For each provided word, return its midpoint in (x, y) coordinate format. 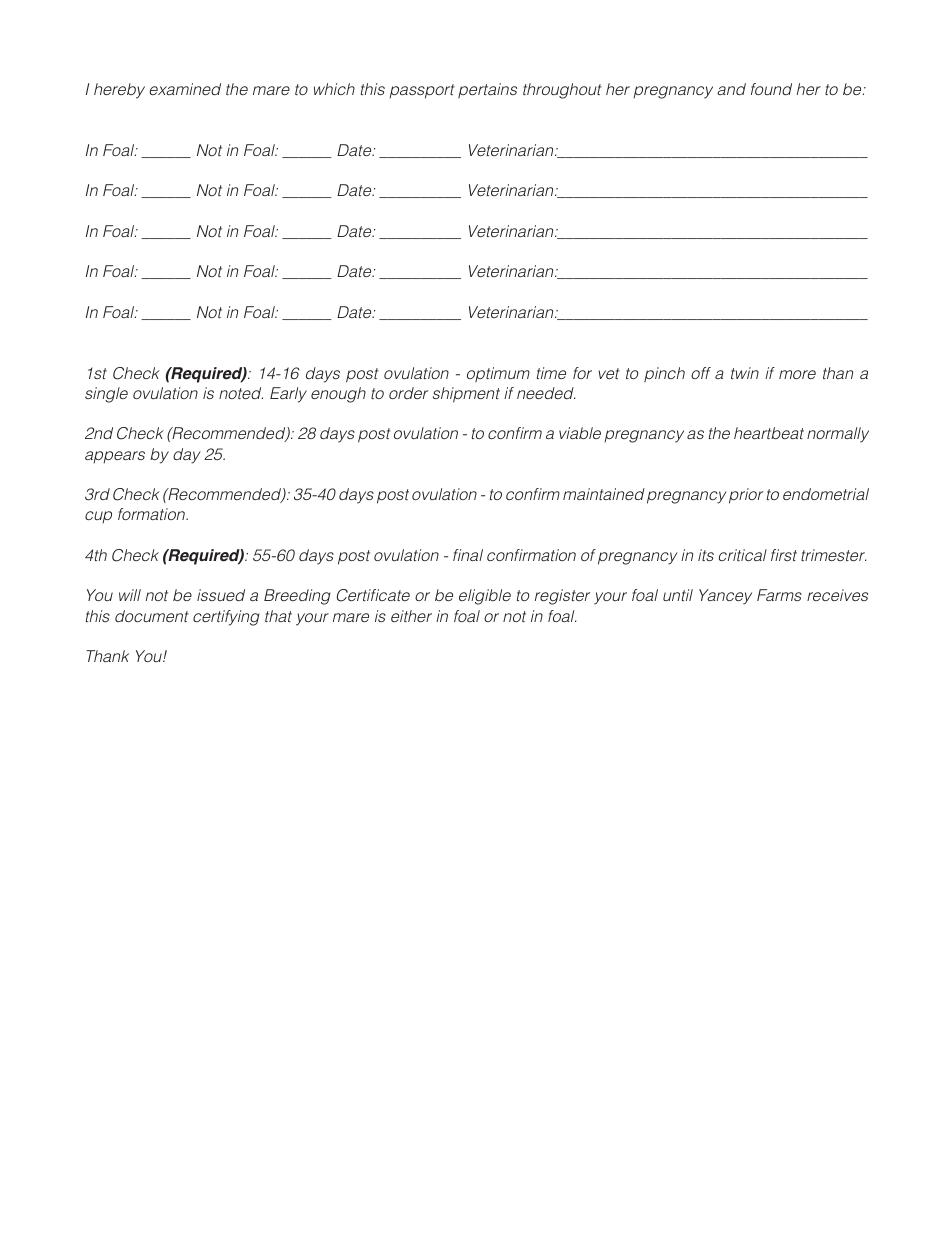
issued (221, 595)
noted (241, 393)
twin (745, 373)
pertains (487, 90)
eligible (485, 597)
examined (185, 89)
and (731, 89)
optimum (498, 374)
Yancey (725, 597)
